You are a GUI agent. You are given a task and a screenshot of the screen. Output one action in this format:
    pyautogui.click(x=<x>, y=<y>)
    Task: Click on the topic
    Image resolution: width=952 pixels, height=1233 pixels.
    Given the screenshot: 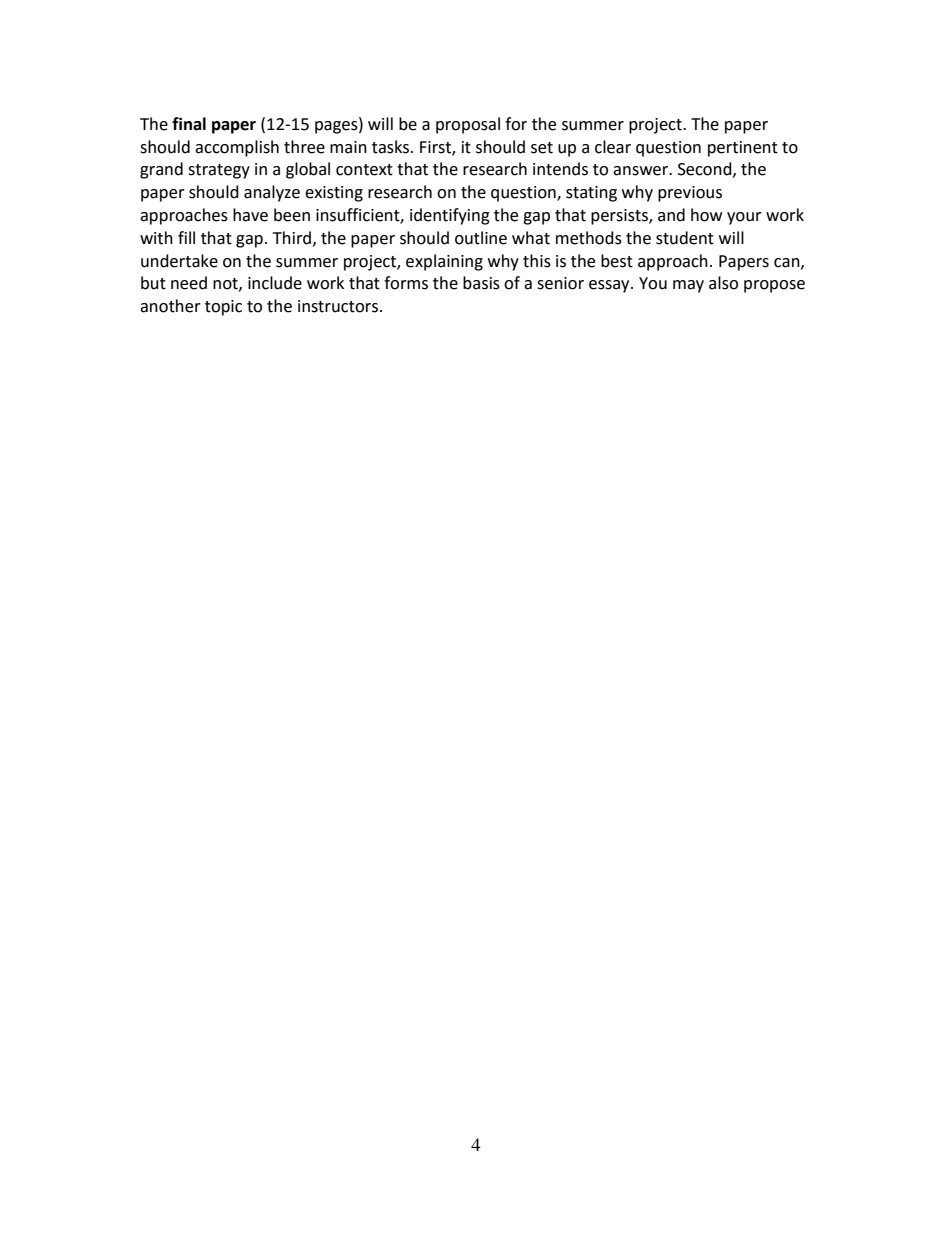 What is the action you would take?
    pyautogui.click(x=223, y=308)
